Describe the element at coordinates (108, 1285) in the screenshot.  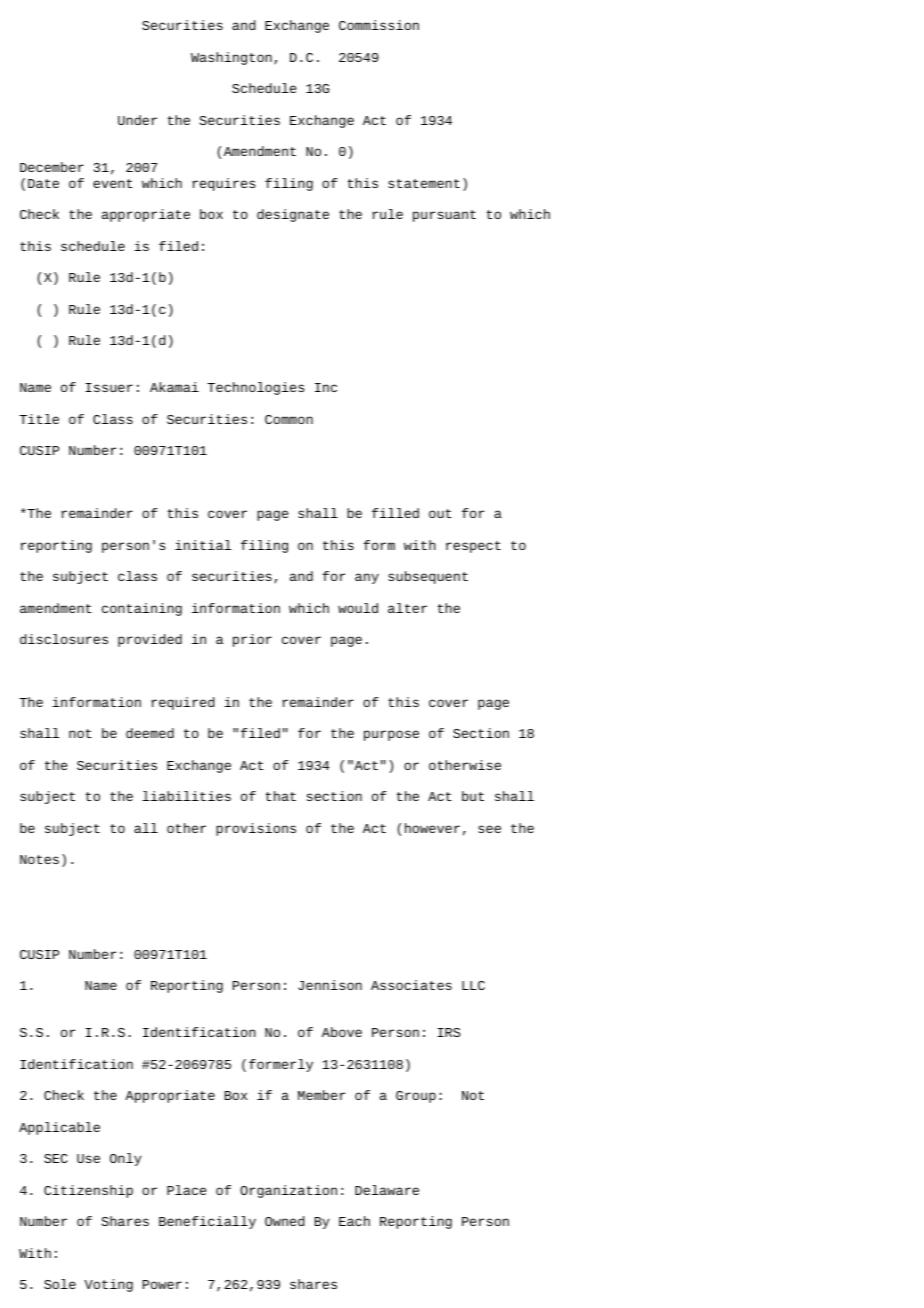
I see `Voting` at that location.
